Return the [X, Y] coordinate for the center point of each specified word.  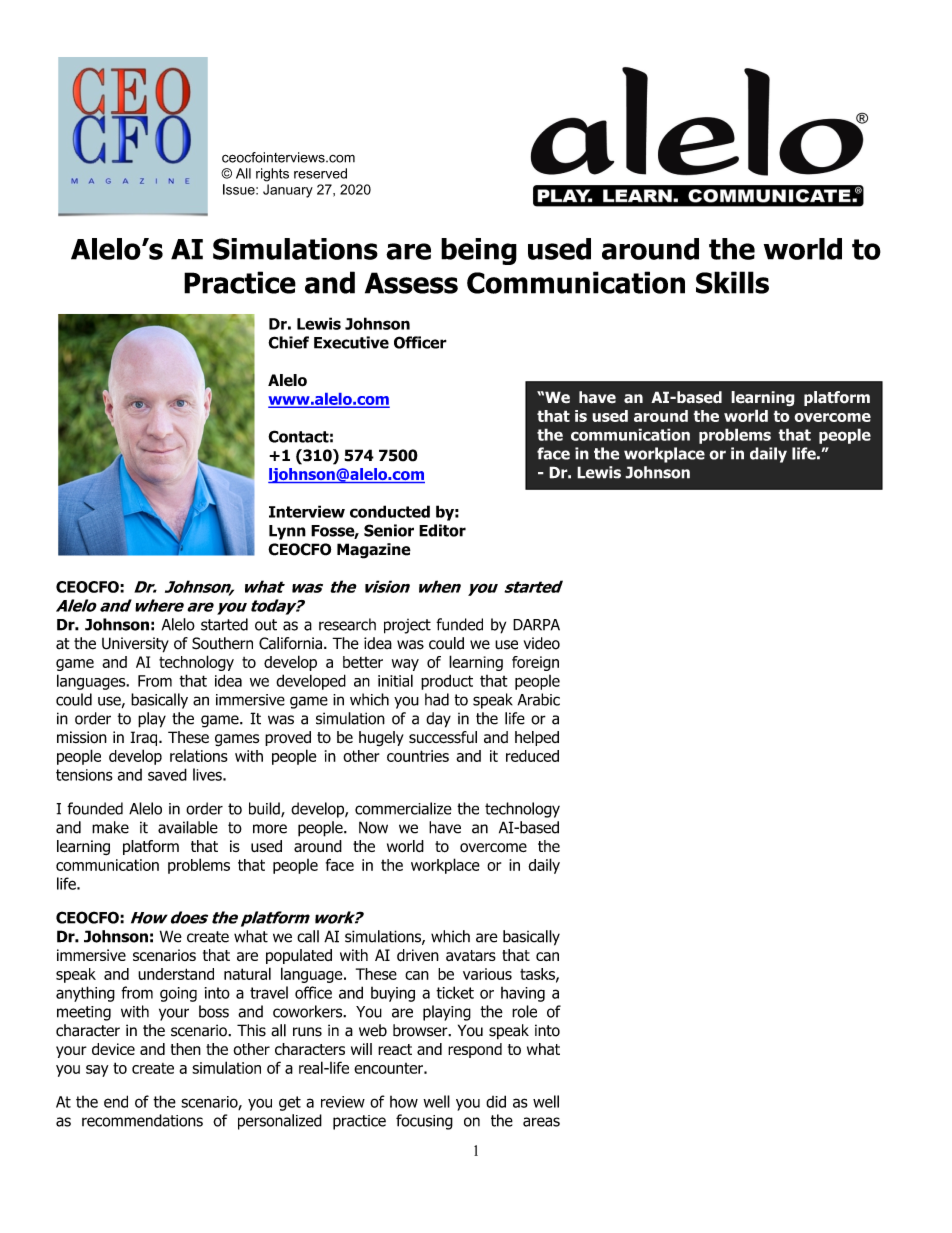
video [542, 643]
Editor [442, 530]
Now [373, 827]
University [135, 645]
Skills [732, 282]
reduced [532, 756]
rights [272, 175]
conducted [390, 511]
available [188, 827]
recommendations [142, 1120]
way [405, 665]
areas [541, 1122]
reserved [320, 173]
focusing [424, 1122]
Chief [288, 342]
